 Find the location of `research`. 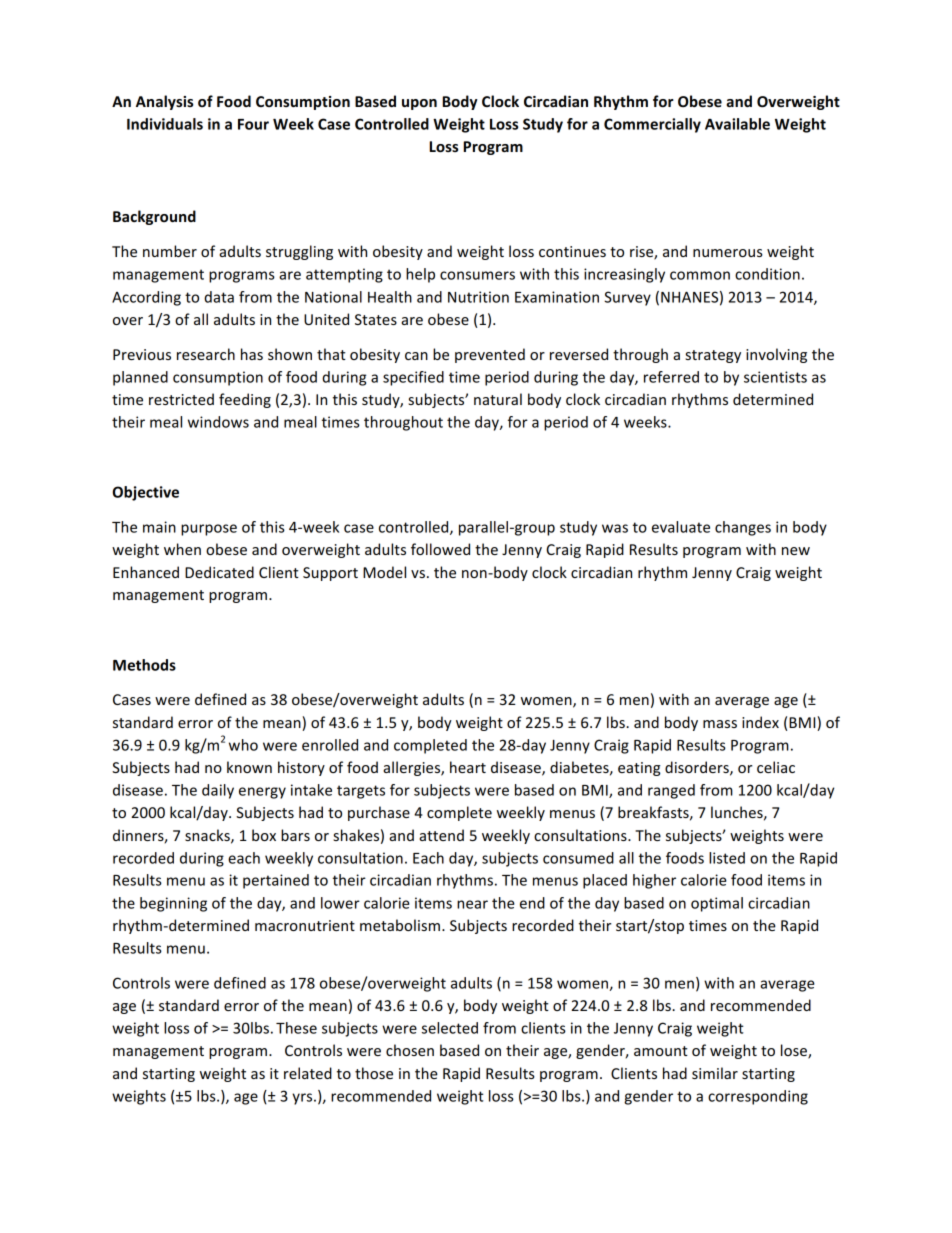

research is located at coordinates (206, 354).
